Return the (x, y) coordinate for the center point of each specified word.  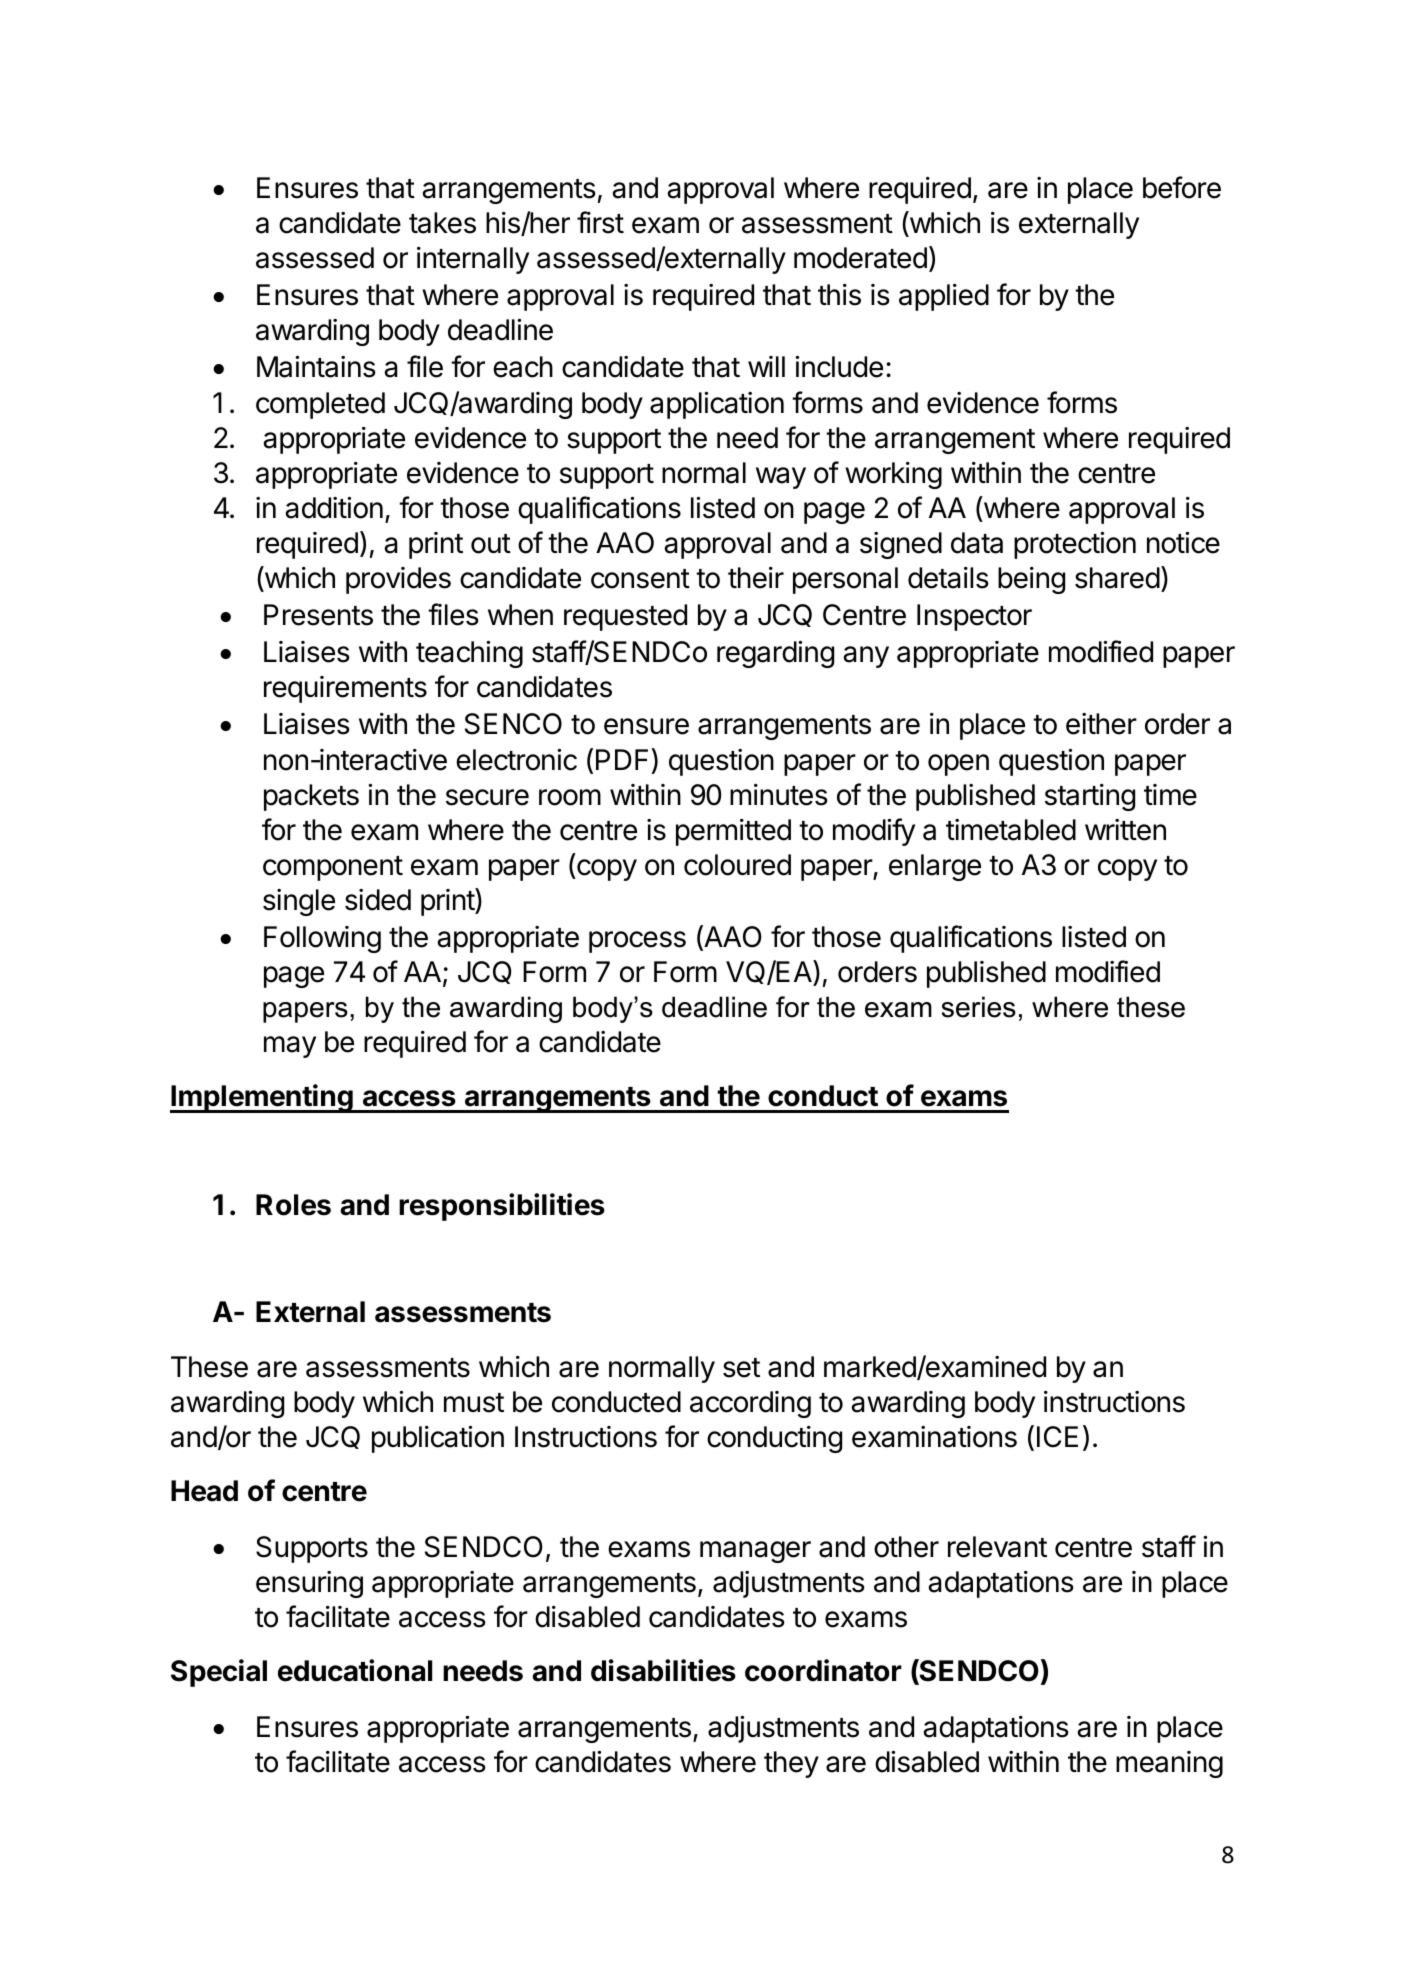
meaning (1169, 1764)
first (600, 222)
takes (442, 223)
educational (355, 1670)
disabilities (663, 1670)
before (1182, 187)
